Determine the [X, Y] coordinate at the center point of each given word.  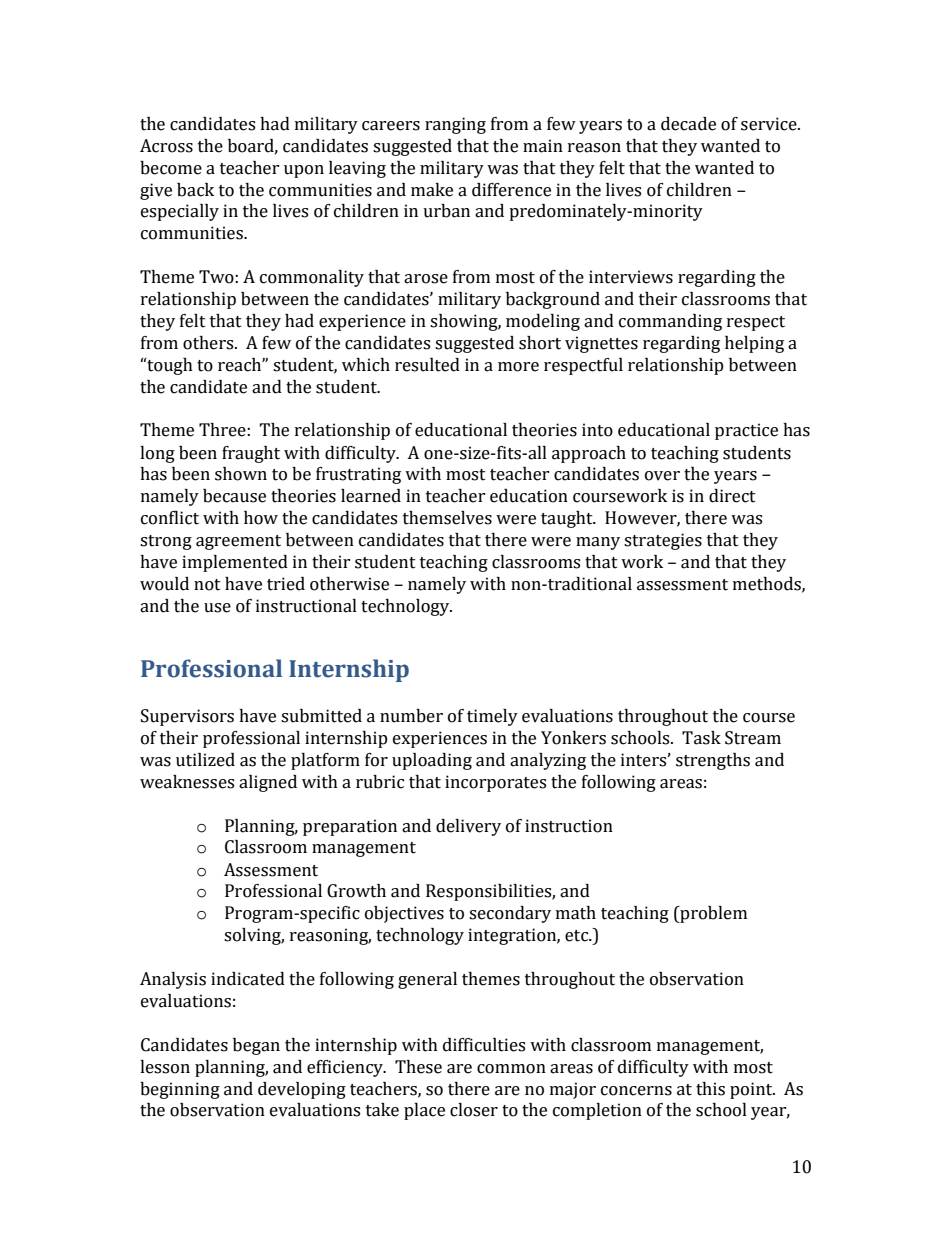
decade [688, 124]
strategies [663, 541]
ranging [455, 125]
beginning [180, 1090]
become [171, 168]
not [207, 585]
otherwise [349, 584]
